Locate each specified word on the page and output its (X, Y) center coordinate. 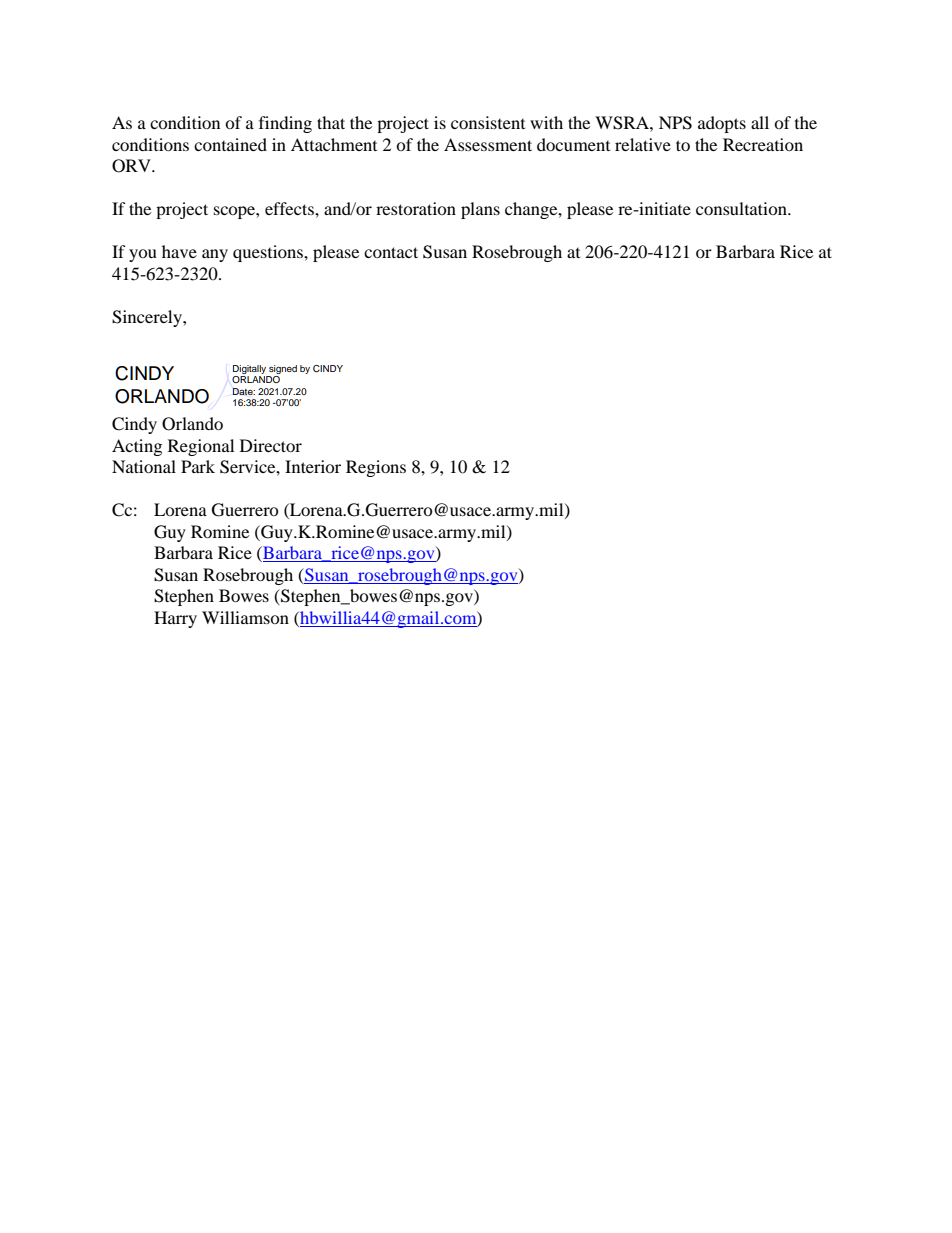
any (215, 255)
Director (271, 445)
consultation (742, 208)
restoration (416, 208)
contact (391, 252)
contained (230, 144)
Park (198, 466)
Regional (201, 447)
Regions (376, 468)
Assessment (488, 144)
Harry (175, 619)
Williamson (245, 617)
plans (480, 210)
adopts (722, 124)
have (179, 251)
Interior (313, 466)
